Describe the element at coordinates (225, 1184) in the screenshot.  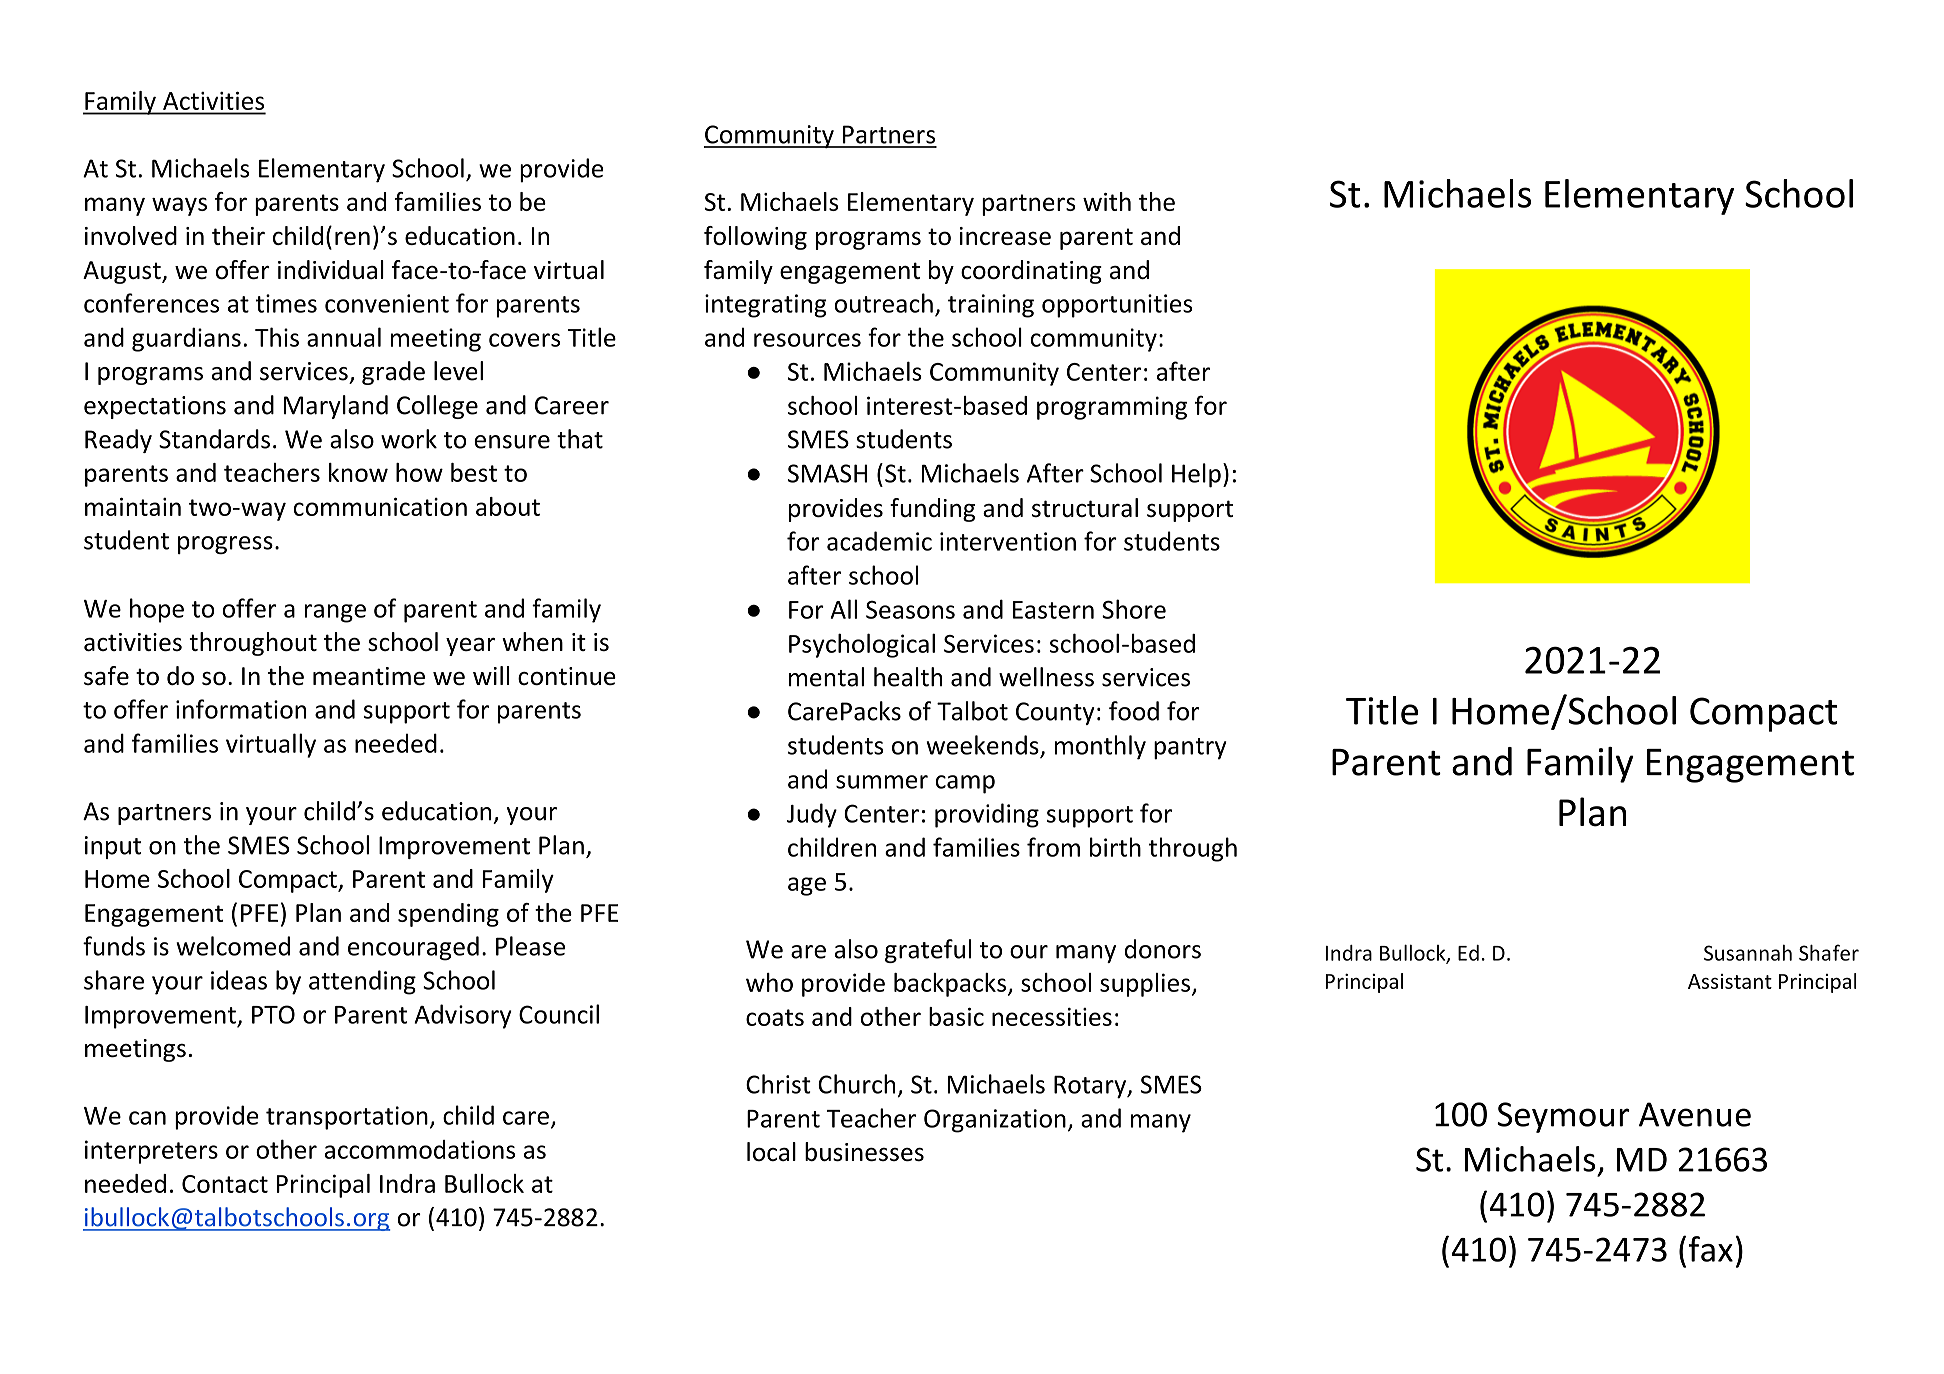
I see `Contact` at that location.
